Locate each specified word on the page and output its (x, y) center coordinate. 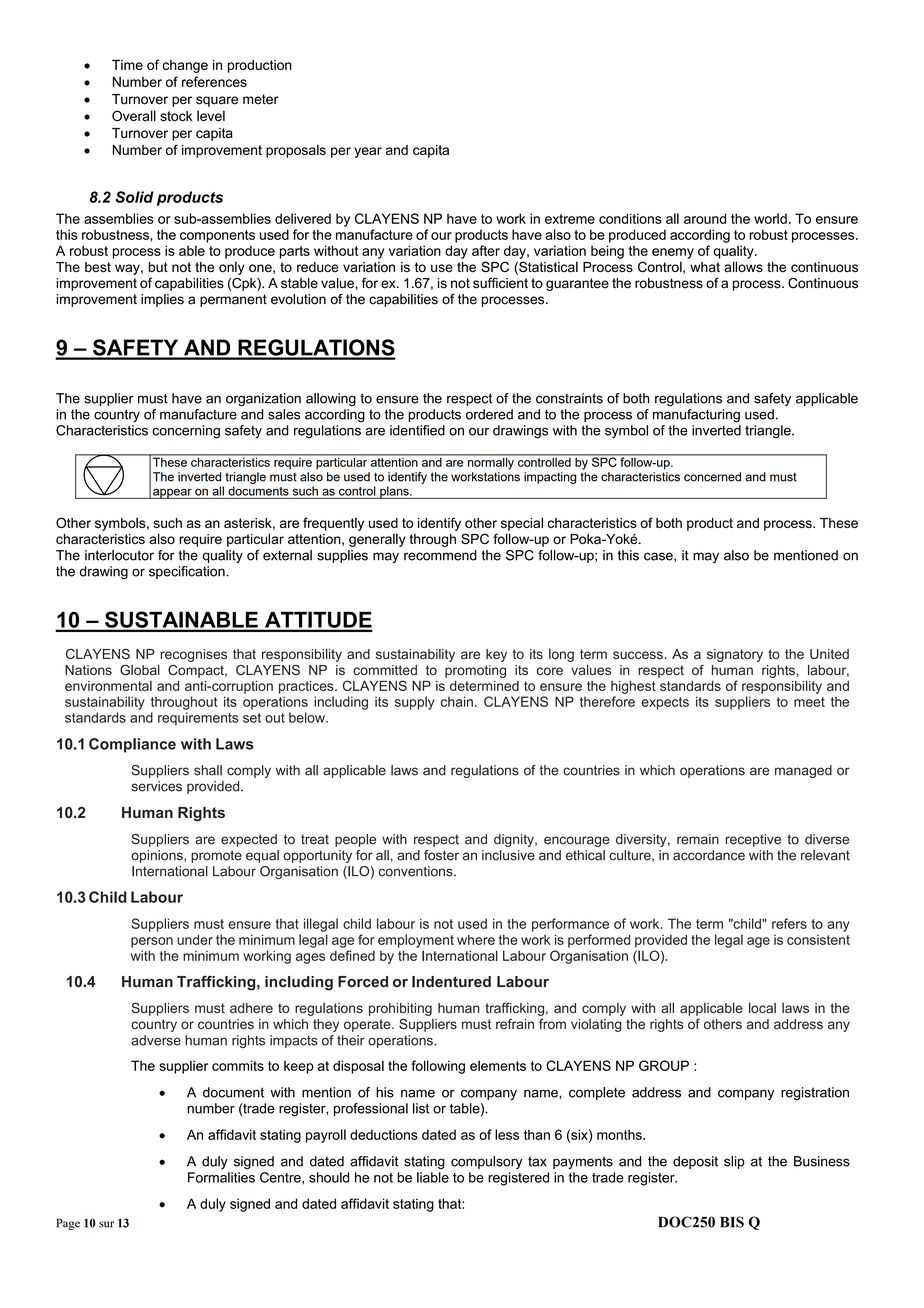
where (476, 939)
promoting (475, 671)
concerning (186, 432)
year (368, 152)
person (152, 942)
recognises (193, 655)
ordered (489, 414)
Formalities (221, 1177)
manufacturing (696, 416)
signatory (735, 655)
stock (176, 116)
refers (789, 923)
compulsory (486, 1162)
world (770, 218)
